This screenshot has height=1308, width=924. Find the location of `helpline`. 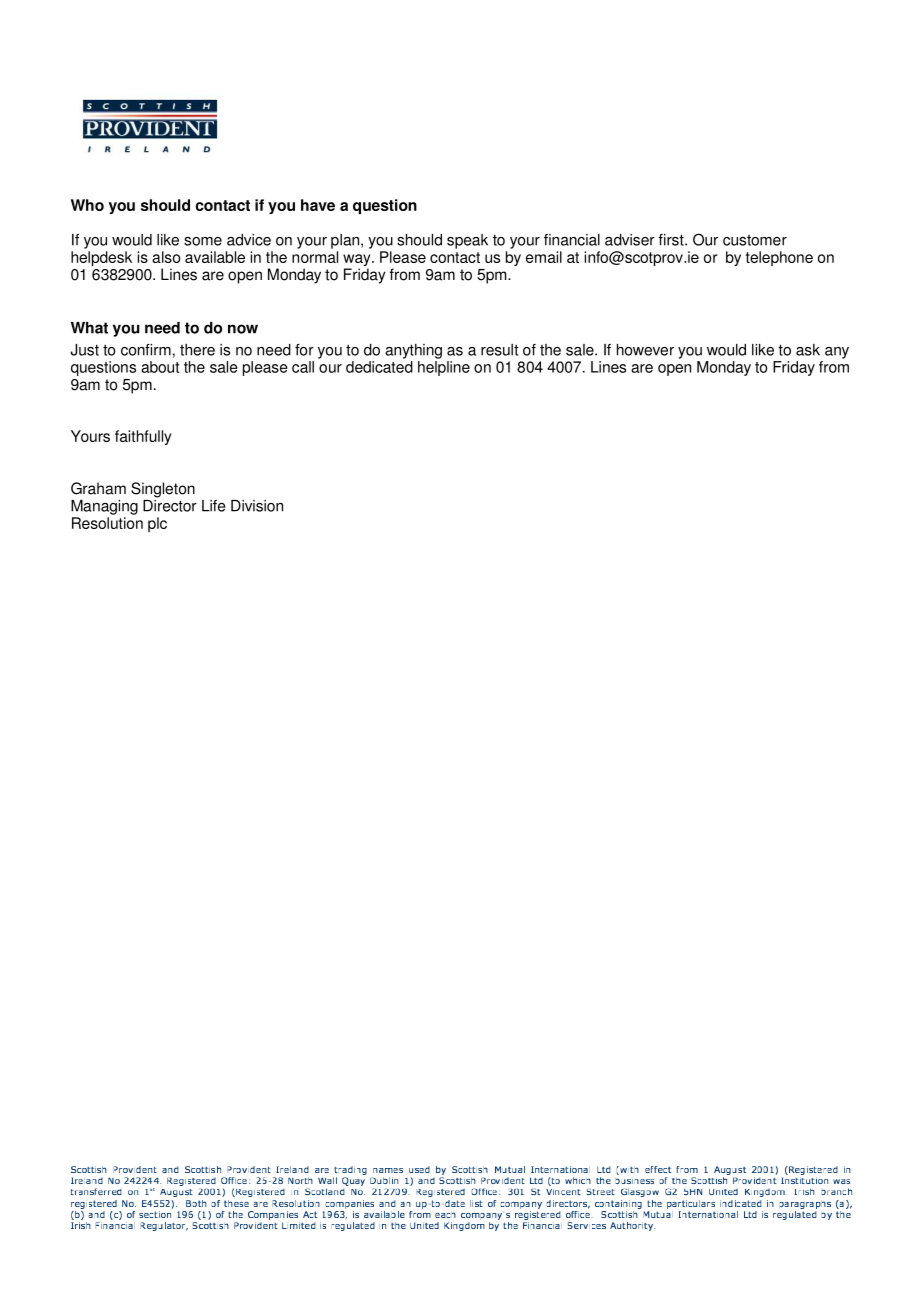

helpline is located at coordinates (444, 368).
